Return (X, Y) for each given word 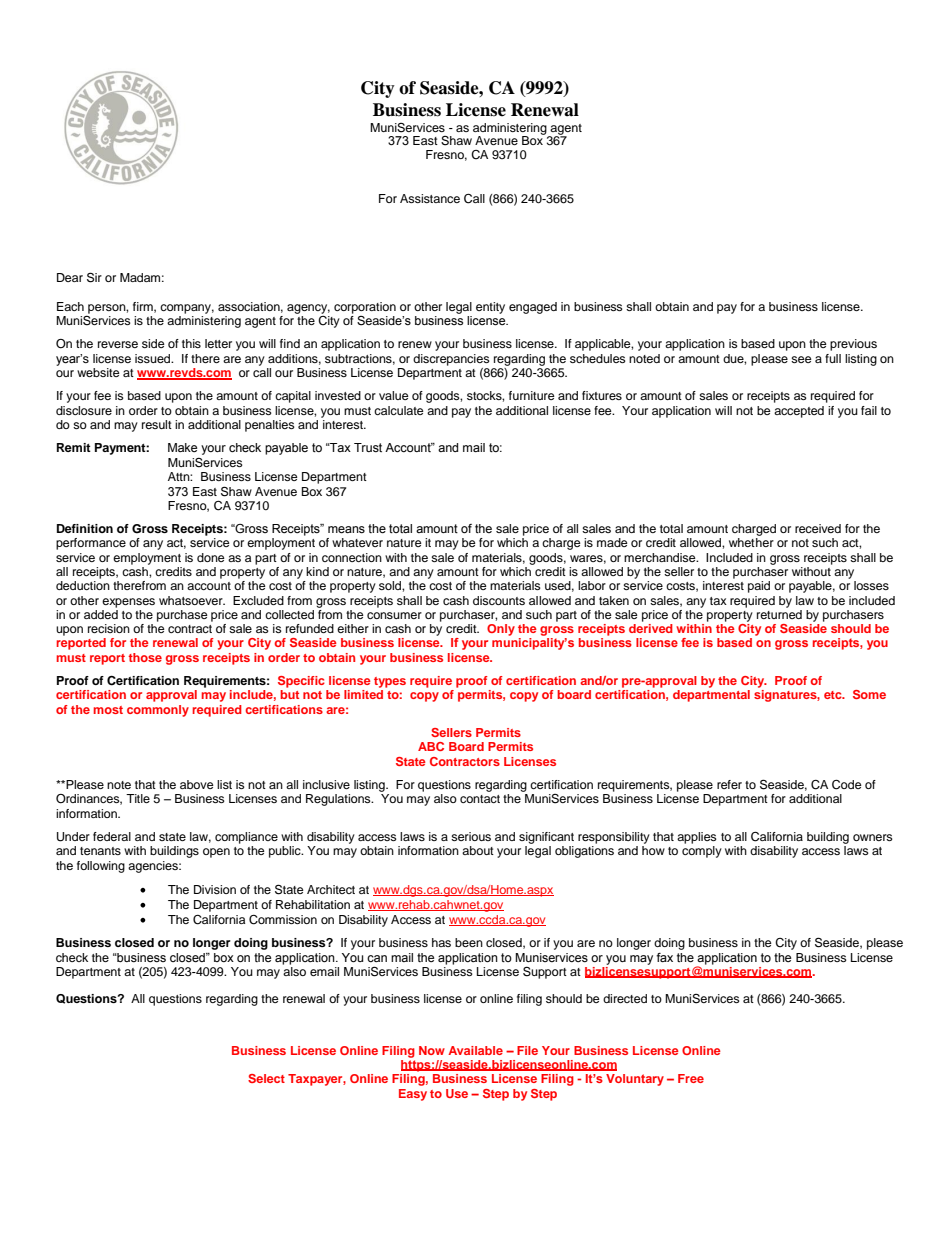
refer (729, 784)
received (818, 528)
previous (853, 345)
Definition (85, 528)
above (197, 784)
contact (480, 799)
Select (266, 1078)
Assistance (430, 198)
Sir (94, 277)
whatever (357, 542)
